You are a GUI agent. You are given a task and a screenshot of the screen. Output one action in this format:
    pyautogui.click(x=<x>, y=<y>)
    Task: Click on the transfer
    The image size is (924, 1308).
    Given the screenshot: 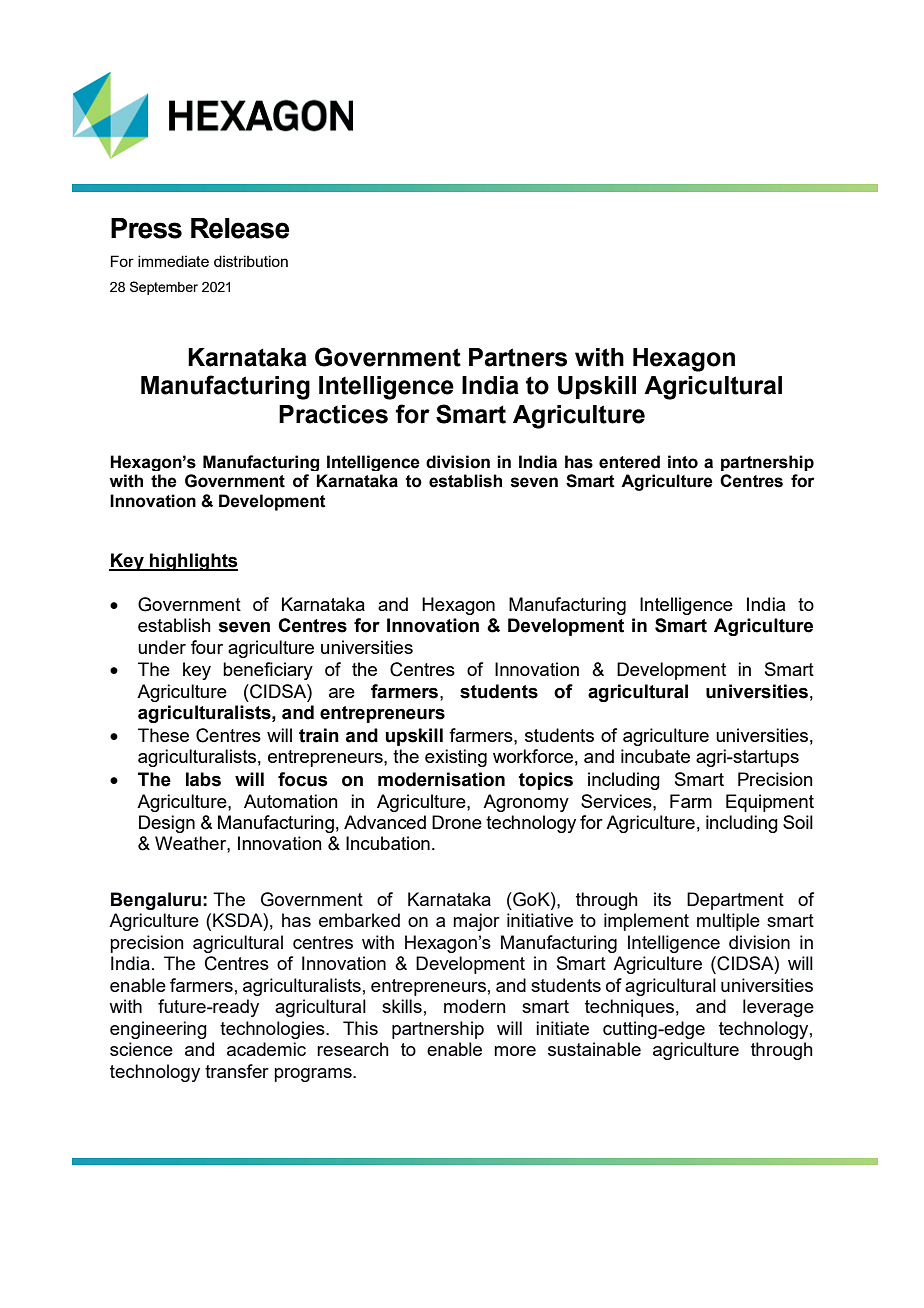 What is the action you would take?
    pyautogui.click(x=237, y=1071)
